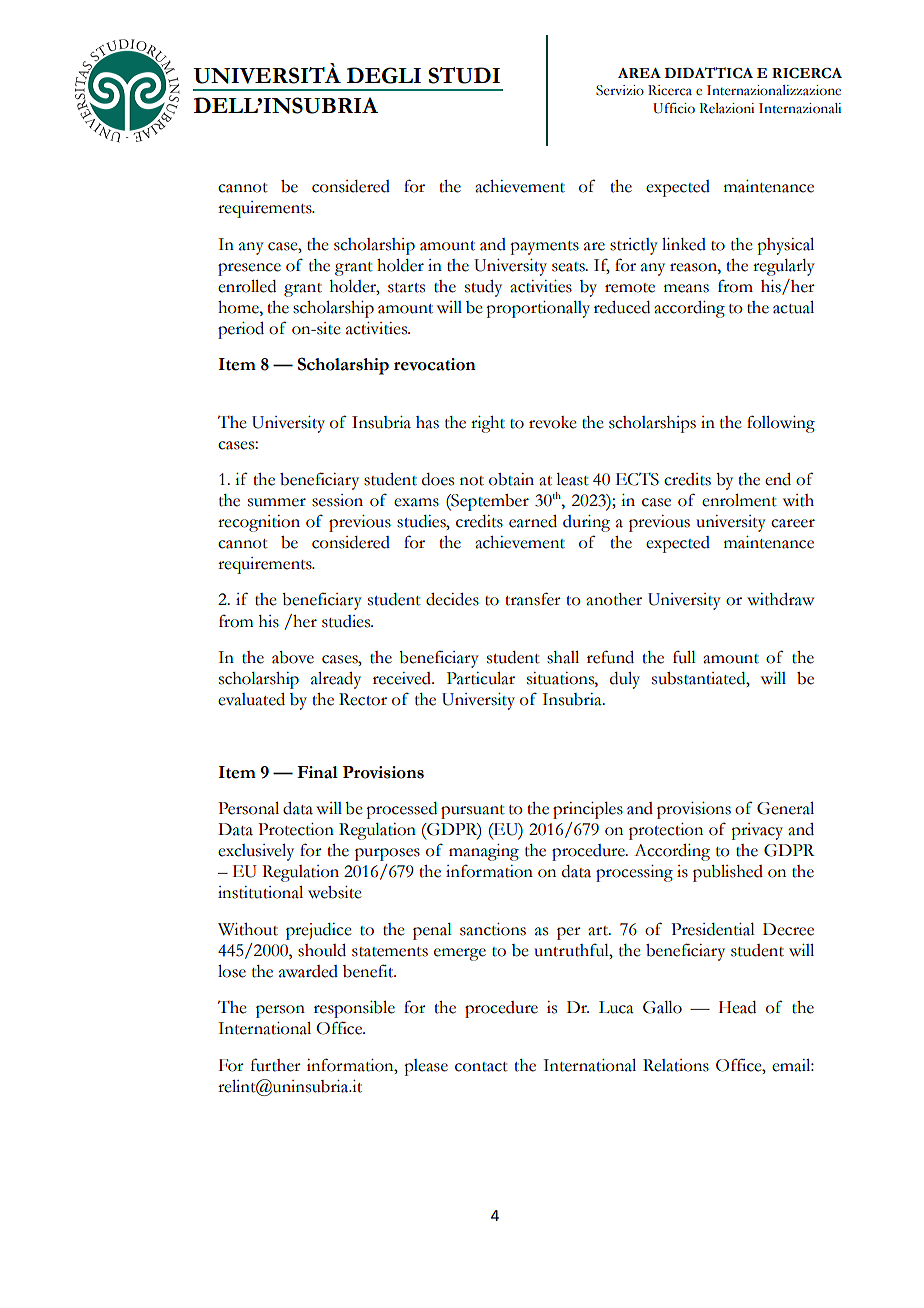 Image resolution: width=924 pixels, height=1308 pixels. What do you see at coordinates (639, 73) in the page?
I see `AREA` at bounding box center [639, 73].
